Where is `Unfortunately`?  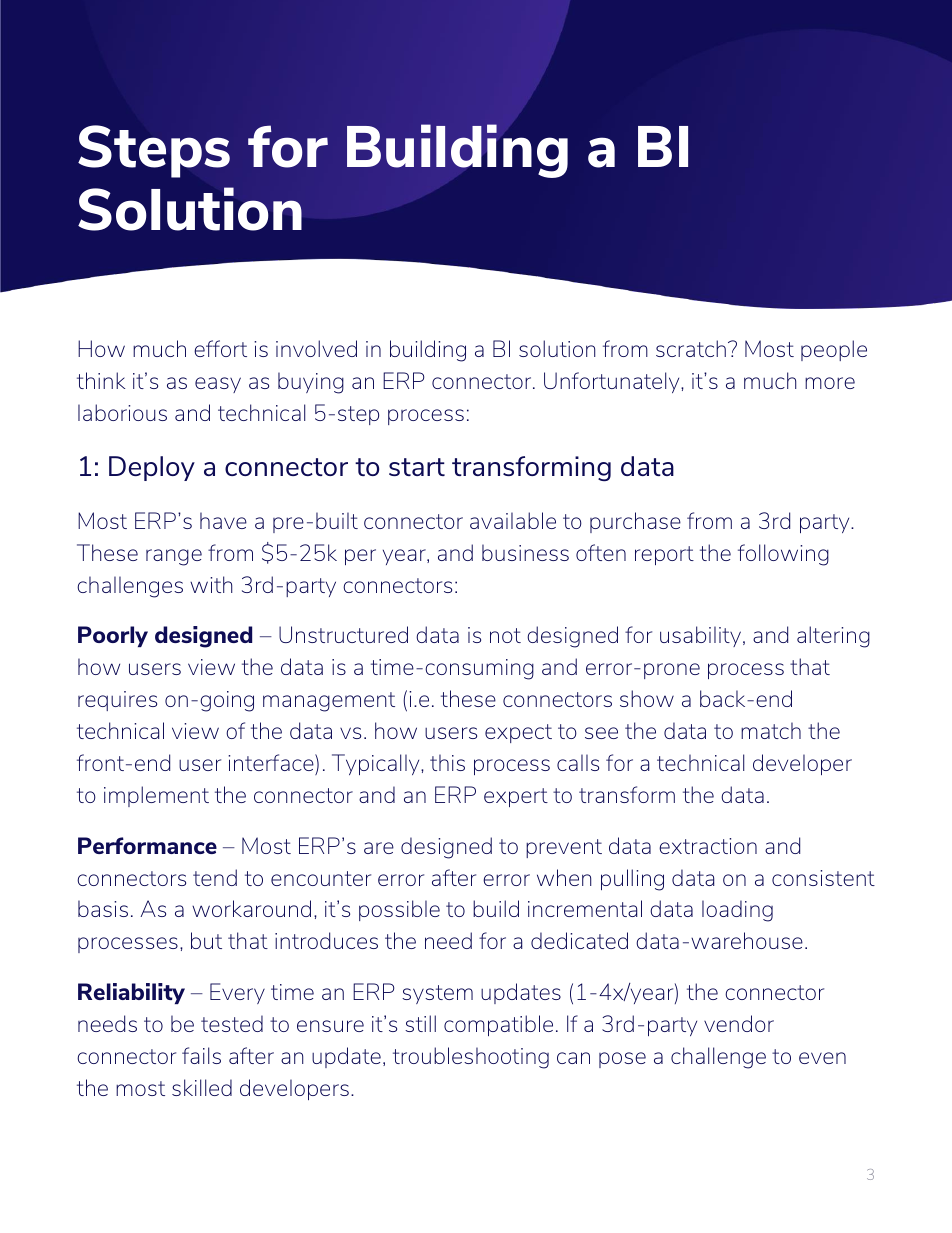
Unfortunately is located at coordinates (613, 382).
